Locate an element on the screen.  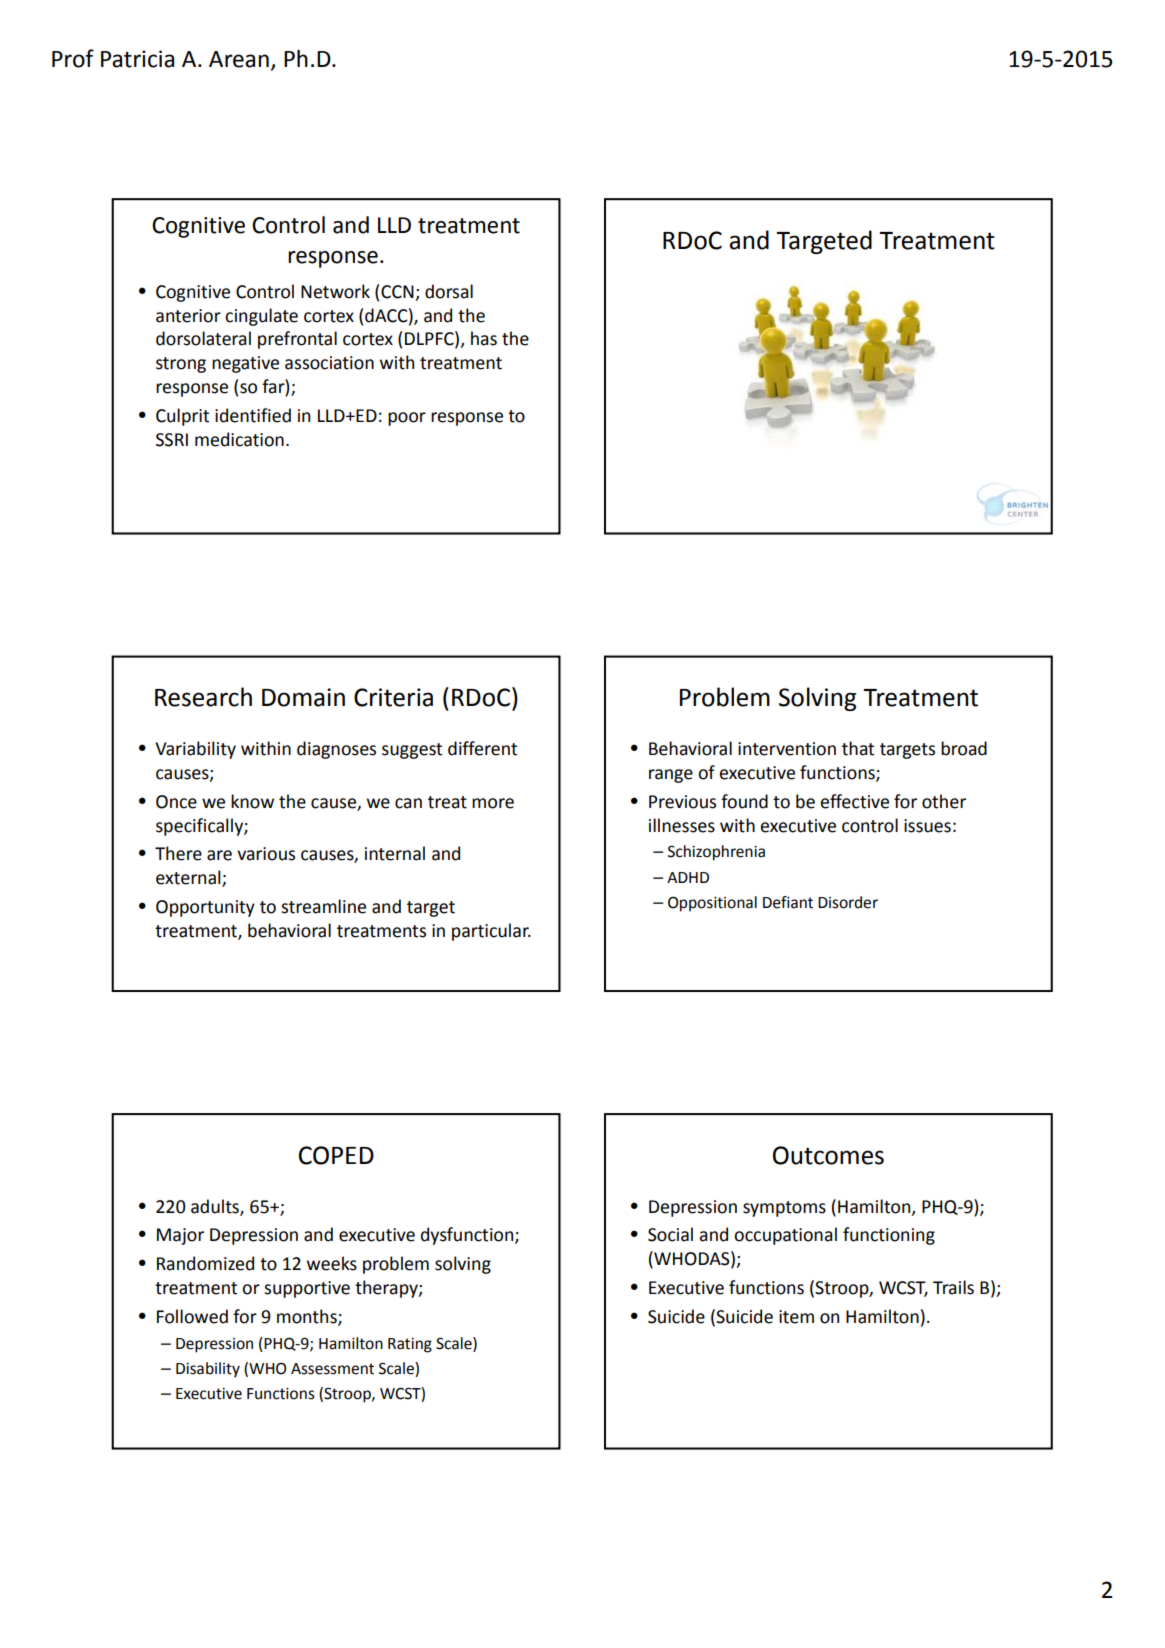
Followed is located at coordinates (192, 1316).
